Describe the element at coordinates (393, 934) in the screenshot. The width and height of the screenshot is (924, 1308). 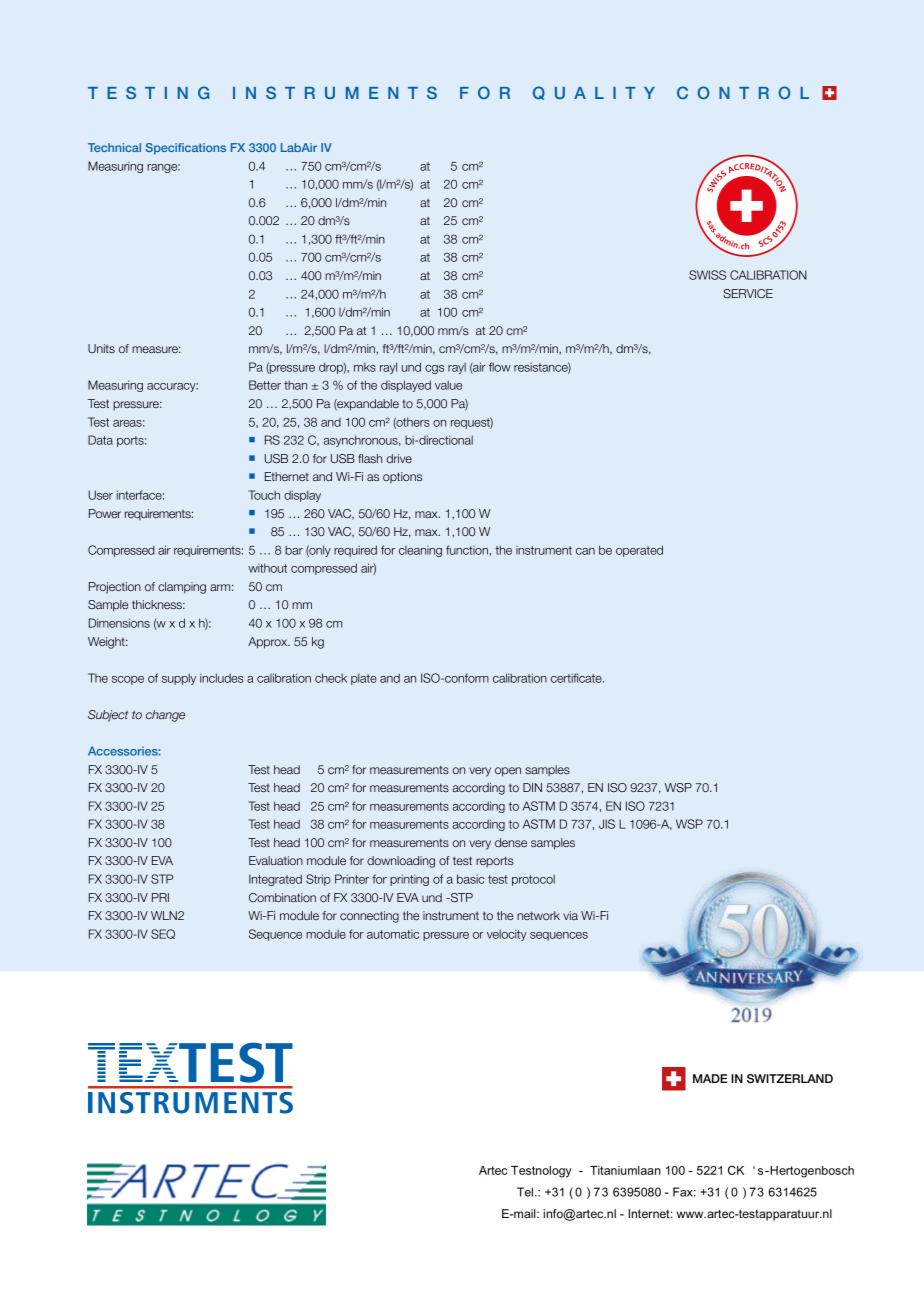
I see `automatic` at that location.
